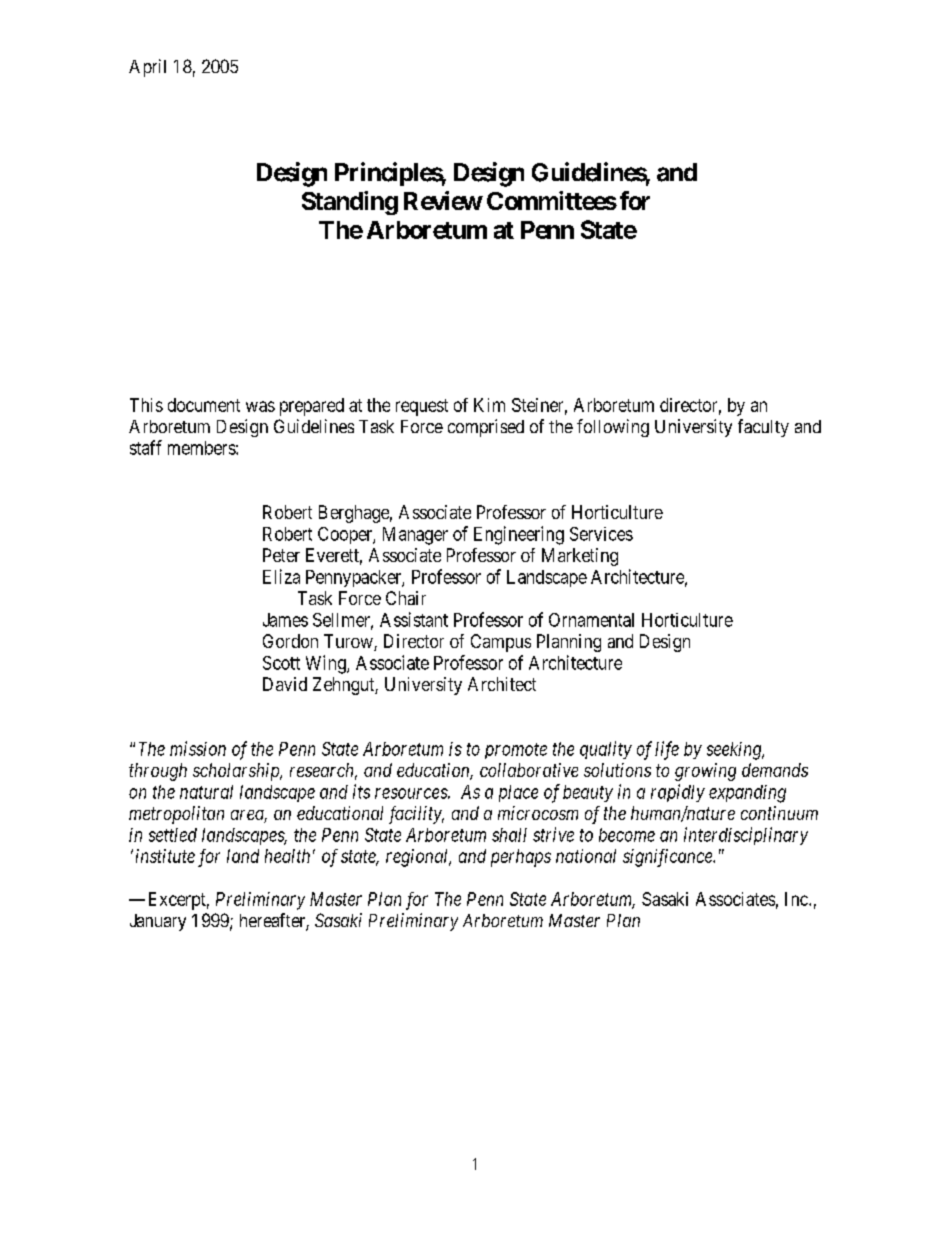  I want to click on Manager, so click(415, 536).
